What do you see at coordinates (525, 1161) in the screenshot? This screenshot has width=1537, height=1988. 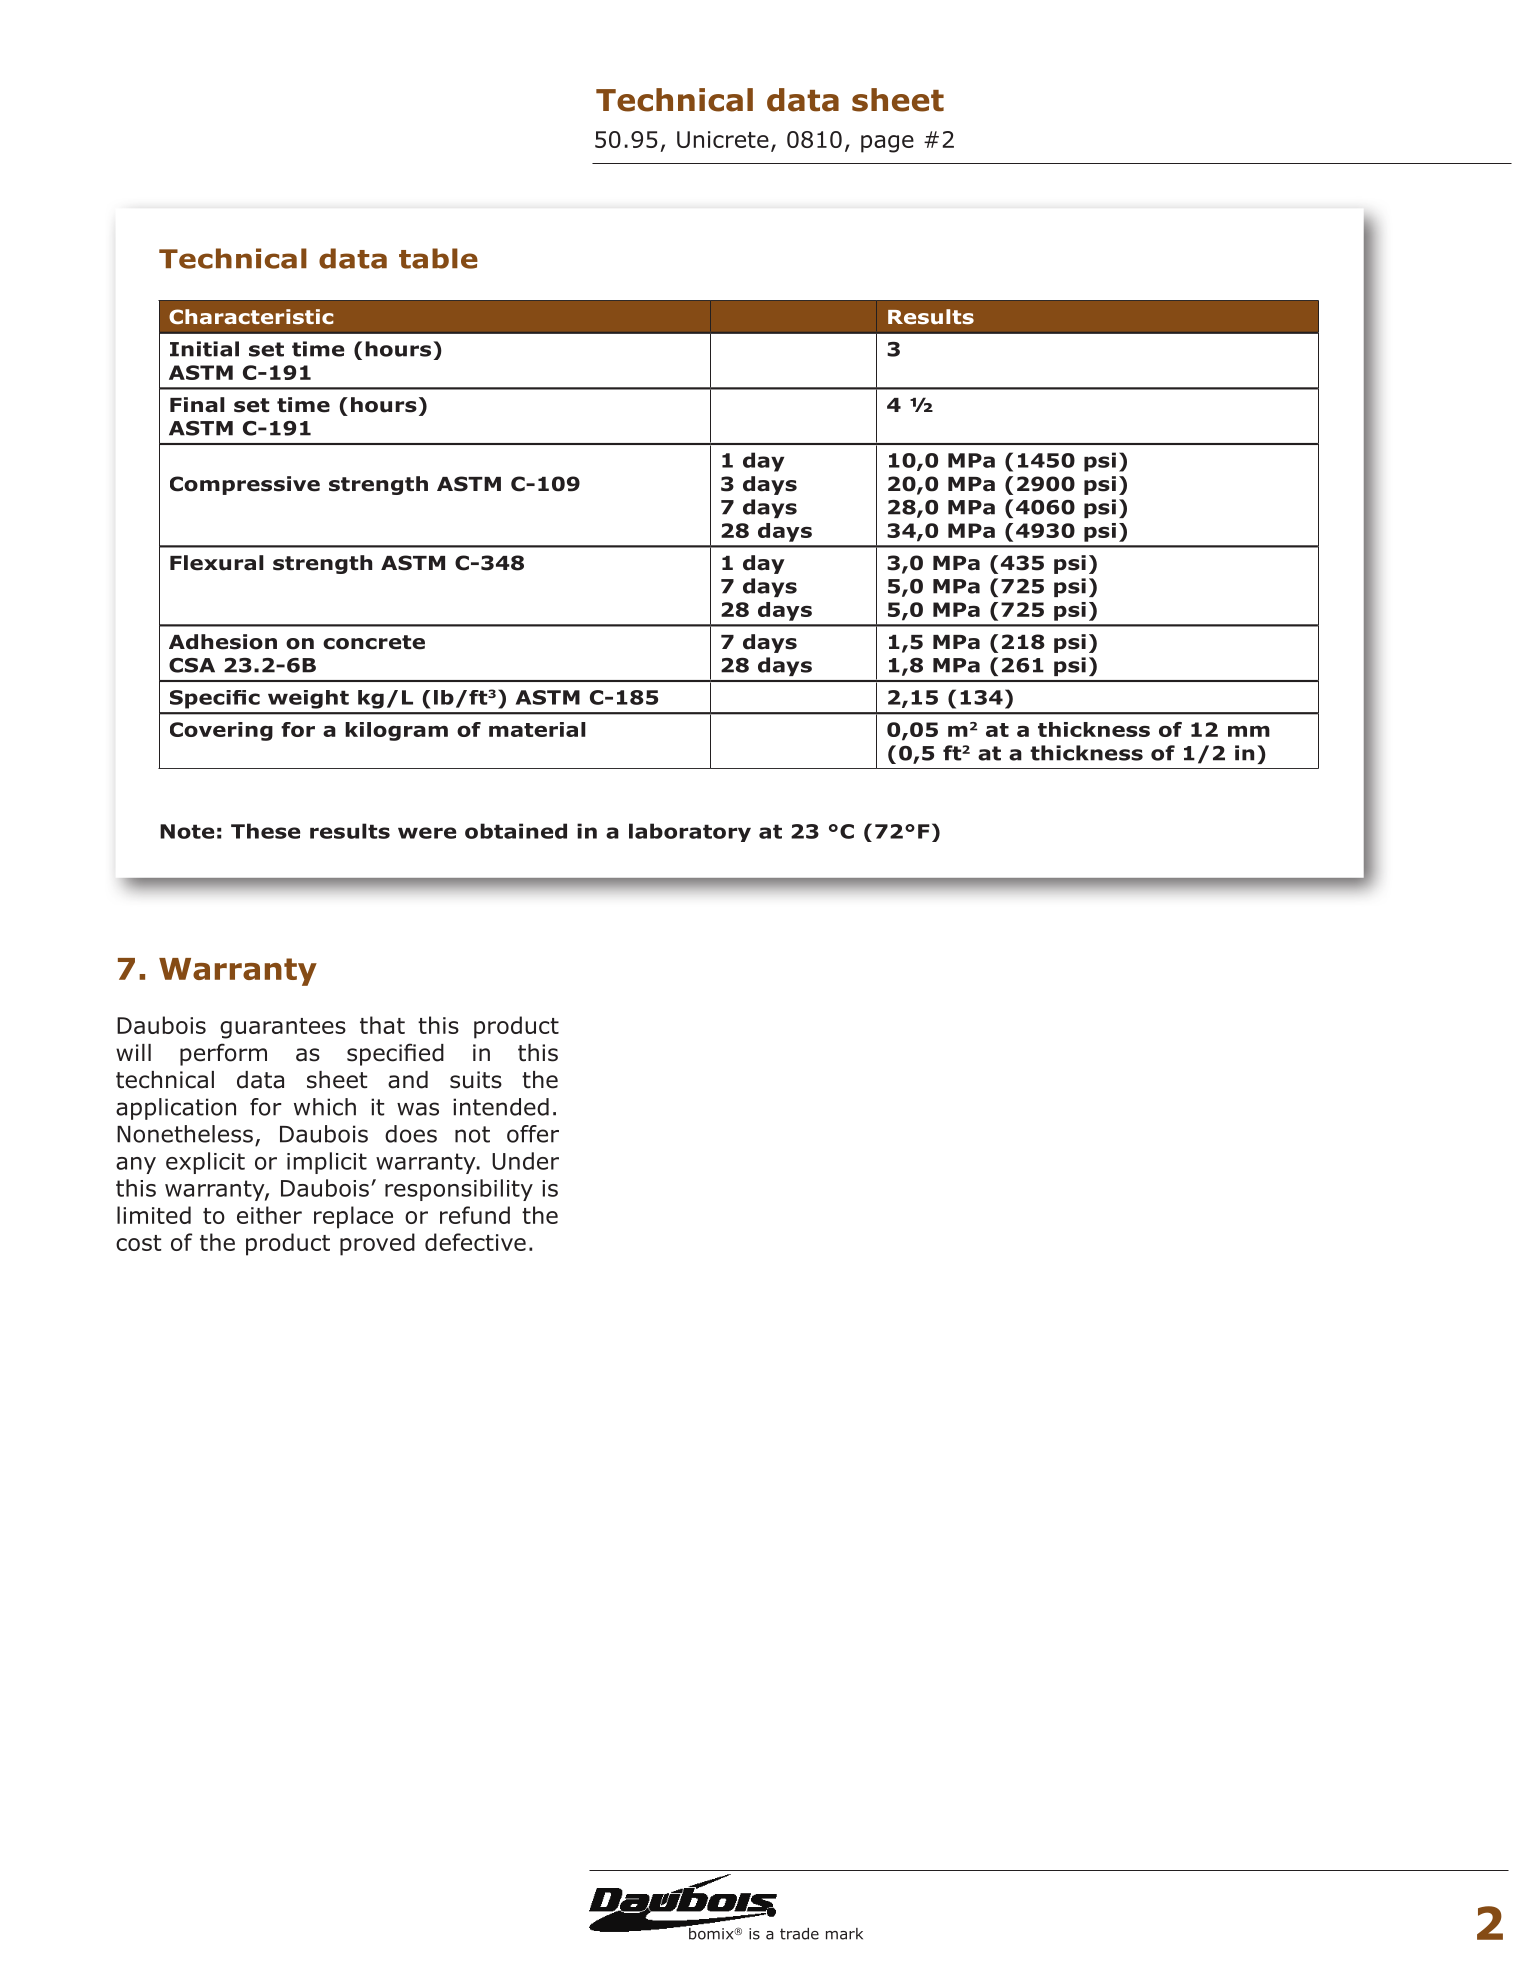 I see `Under` at bounding box center [525, 1161].
